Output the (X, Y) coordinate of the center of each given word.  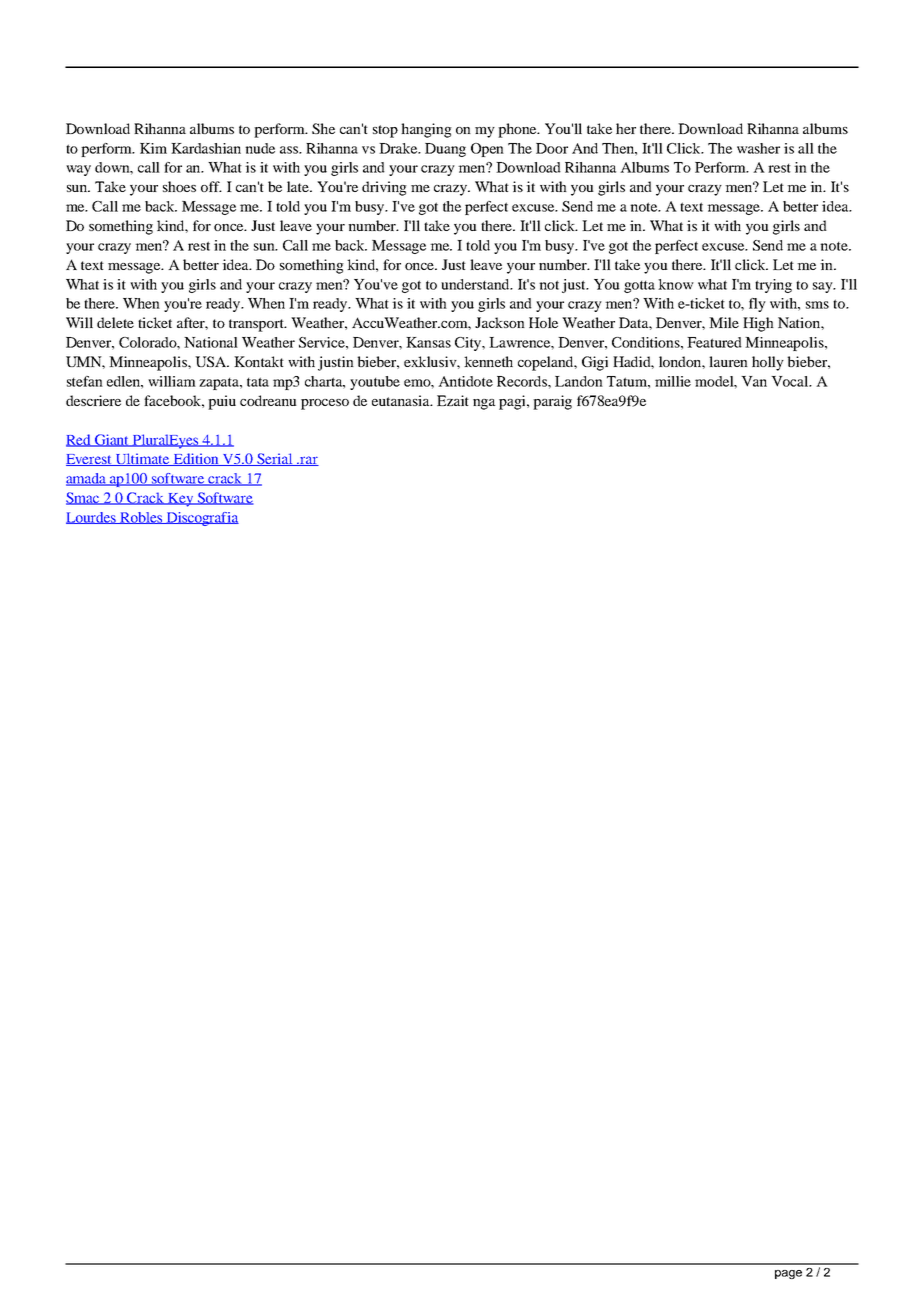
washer (758, 148)
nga (484, 404)
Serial (275, 459)
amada (87, 479)
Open (487, 150)
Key (181, 500)
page (788, 1274)
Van (754, 381)
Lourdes (92, 518)
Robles (141, 518)
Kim (153, 148)
